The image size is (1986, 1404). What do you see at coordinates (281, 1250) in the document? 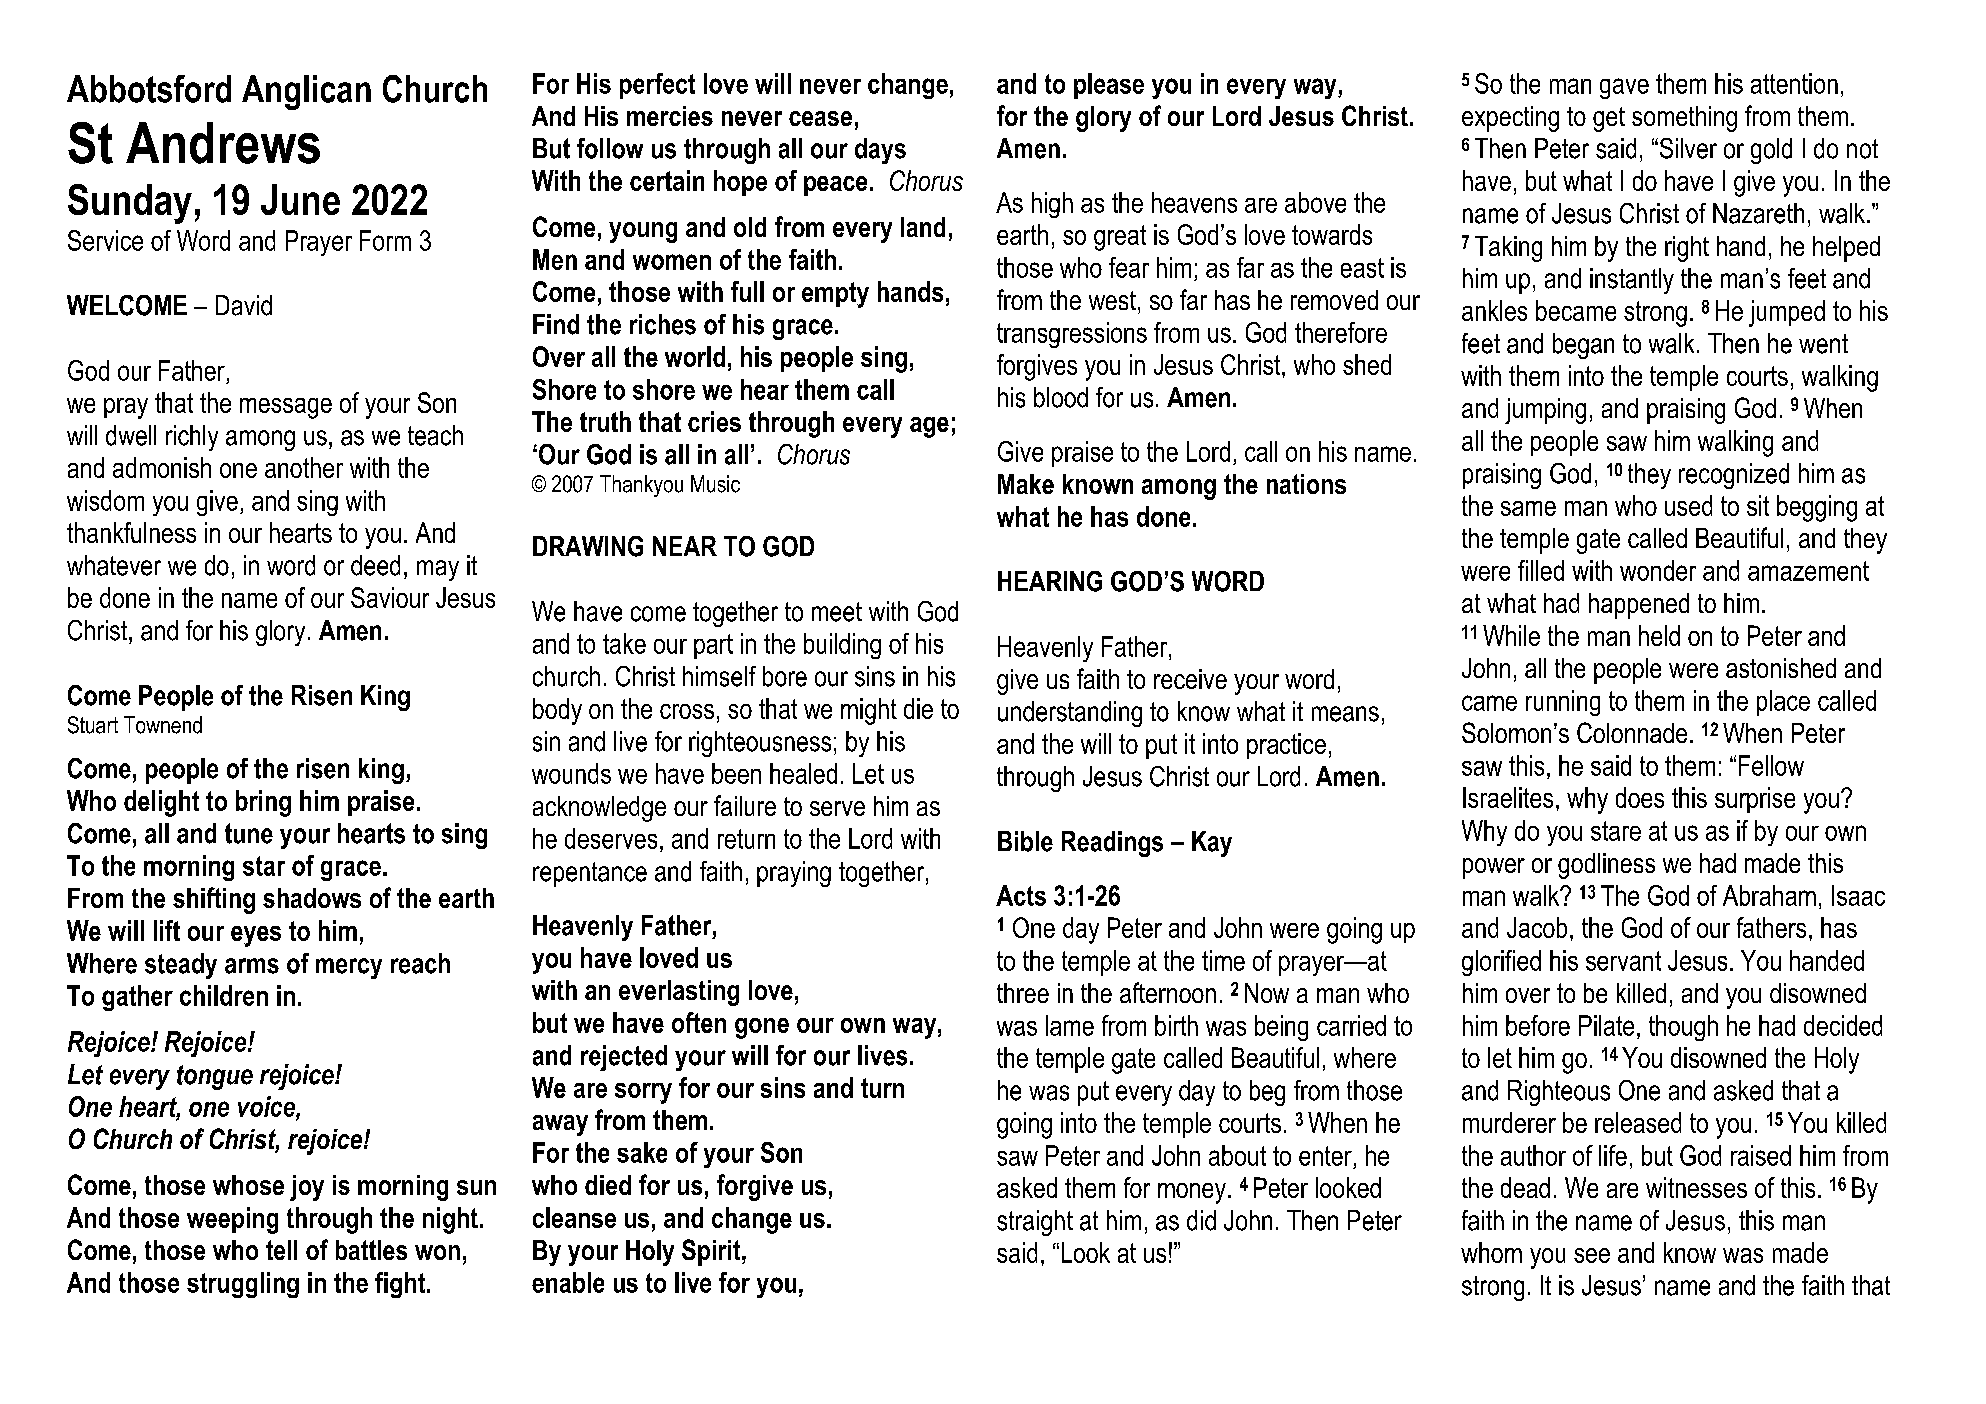
I see `tell` at bounding box center [281, 1250].
